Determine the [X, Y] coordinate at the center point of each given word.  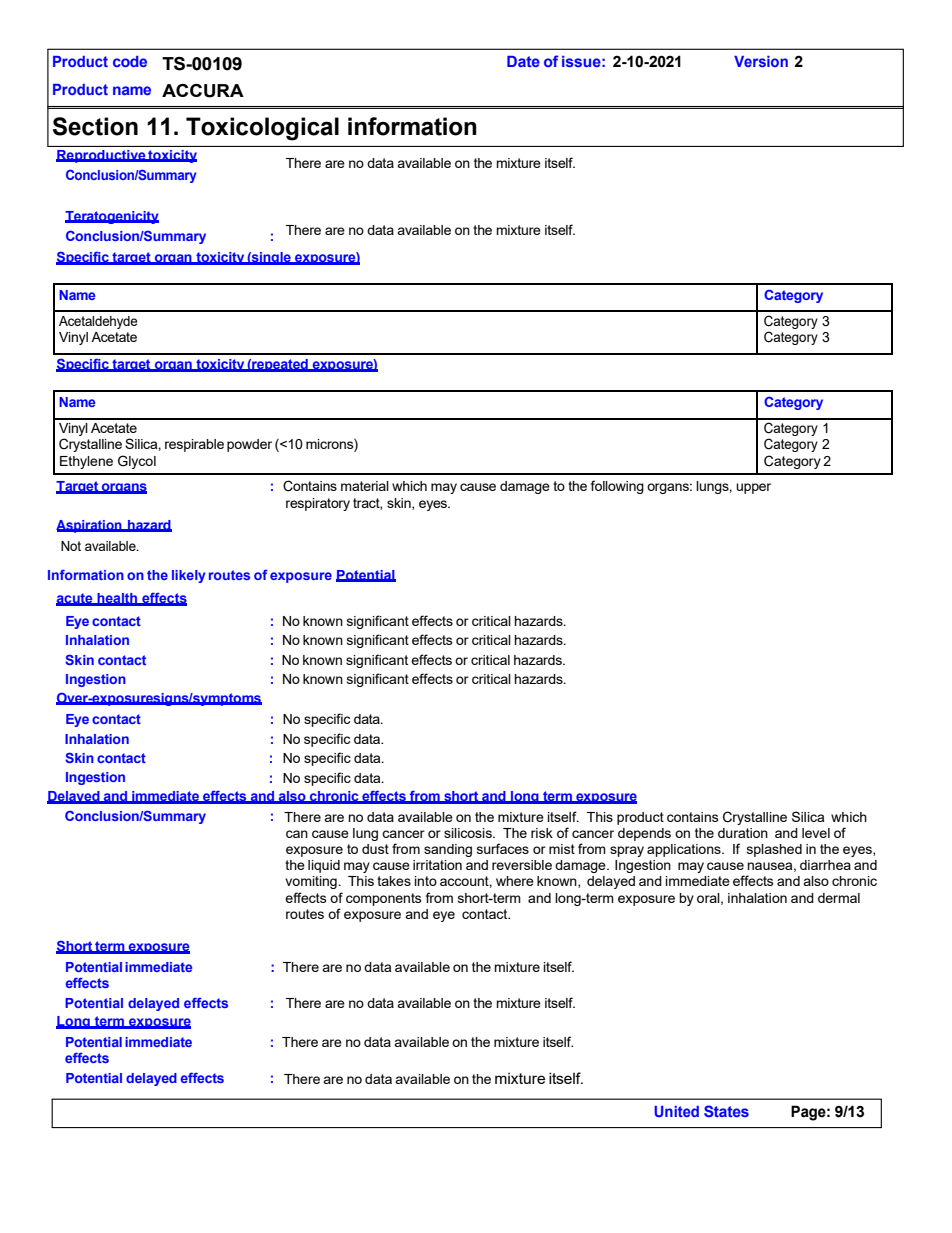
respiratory [318, 504]
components [384, 899]
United [676, 1111]
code [130, 61]
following [617, 487]
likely [189, 576]
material [365, 486]
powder [249, 445]
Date [523, 61]
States [726, 1111]
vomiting [312, 882]
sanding [448, 850]
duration [743, 833]
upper [753, 488]
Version [761, 61]
